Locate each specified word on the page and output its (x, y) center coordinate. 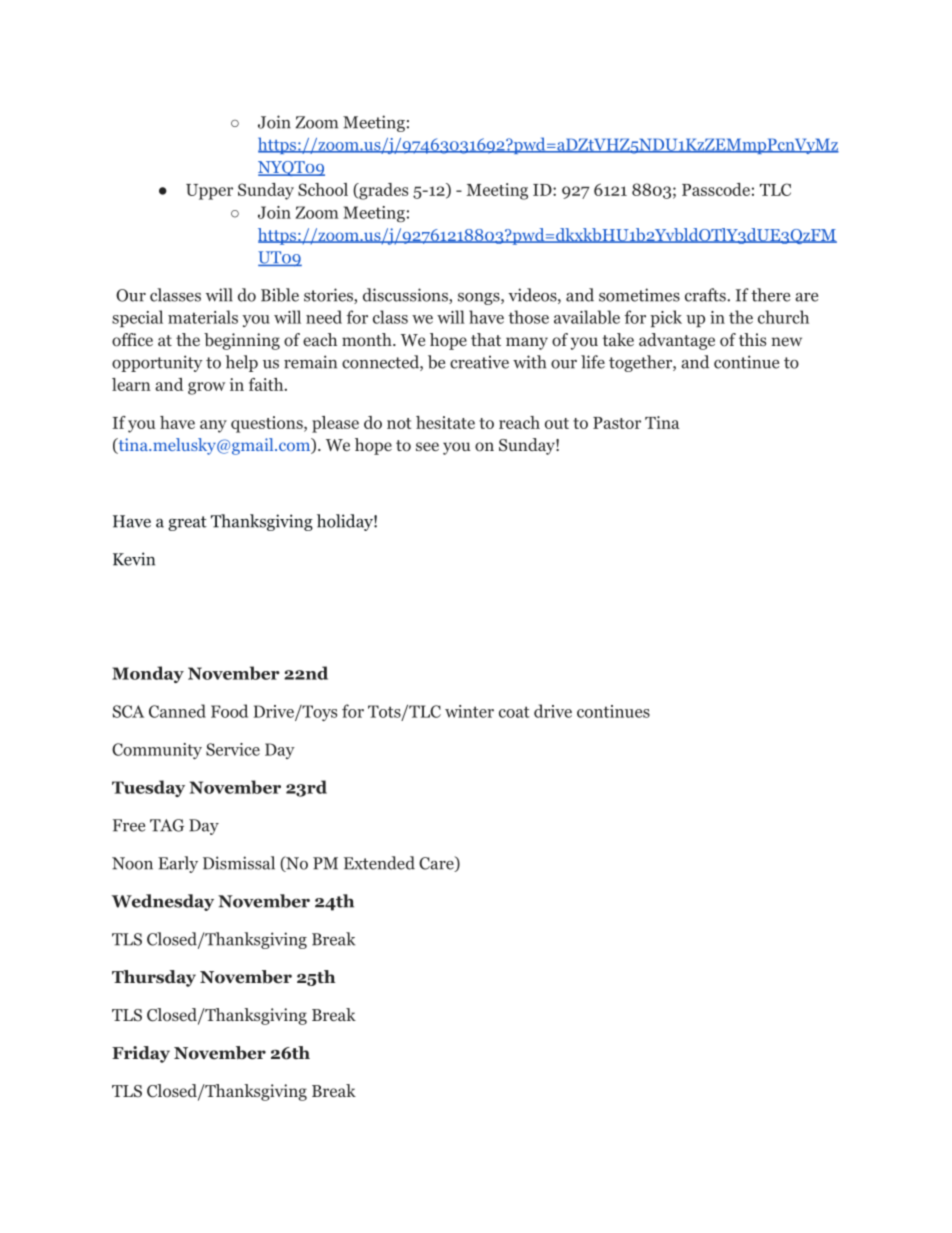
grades (382, 191)
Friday (141, 1054)
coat (514, 712)
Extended (379, 863)
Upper (209, 192)
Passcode (716, 189)
